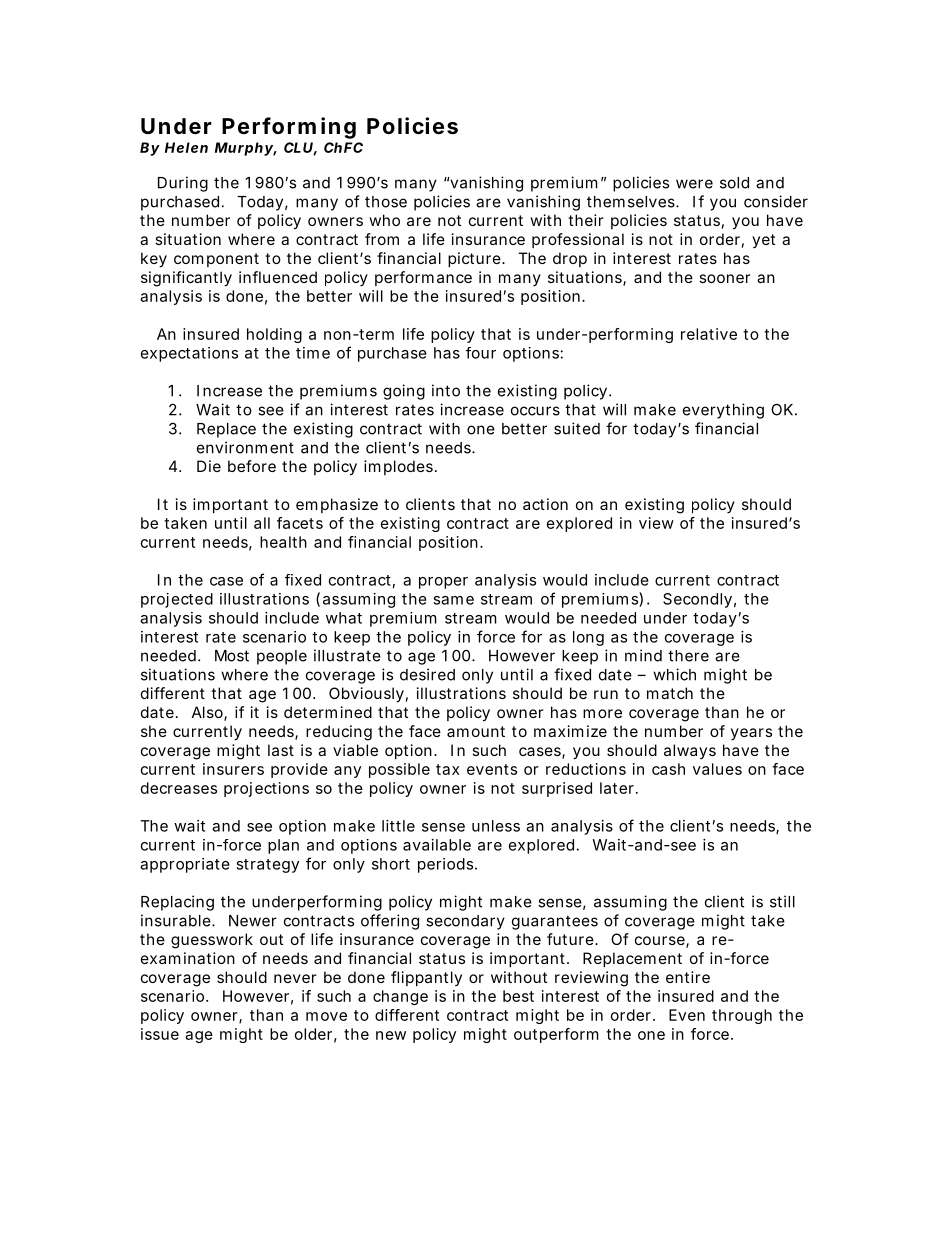 The width and height of the image is (952, 1233). What do you see at coordinates (742, 1016) in the image?
I see `through` at bounding box center [742, 1016].
